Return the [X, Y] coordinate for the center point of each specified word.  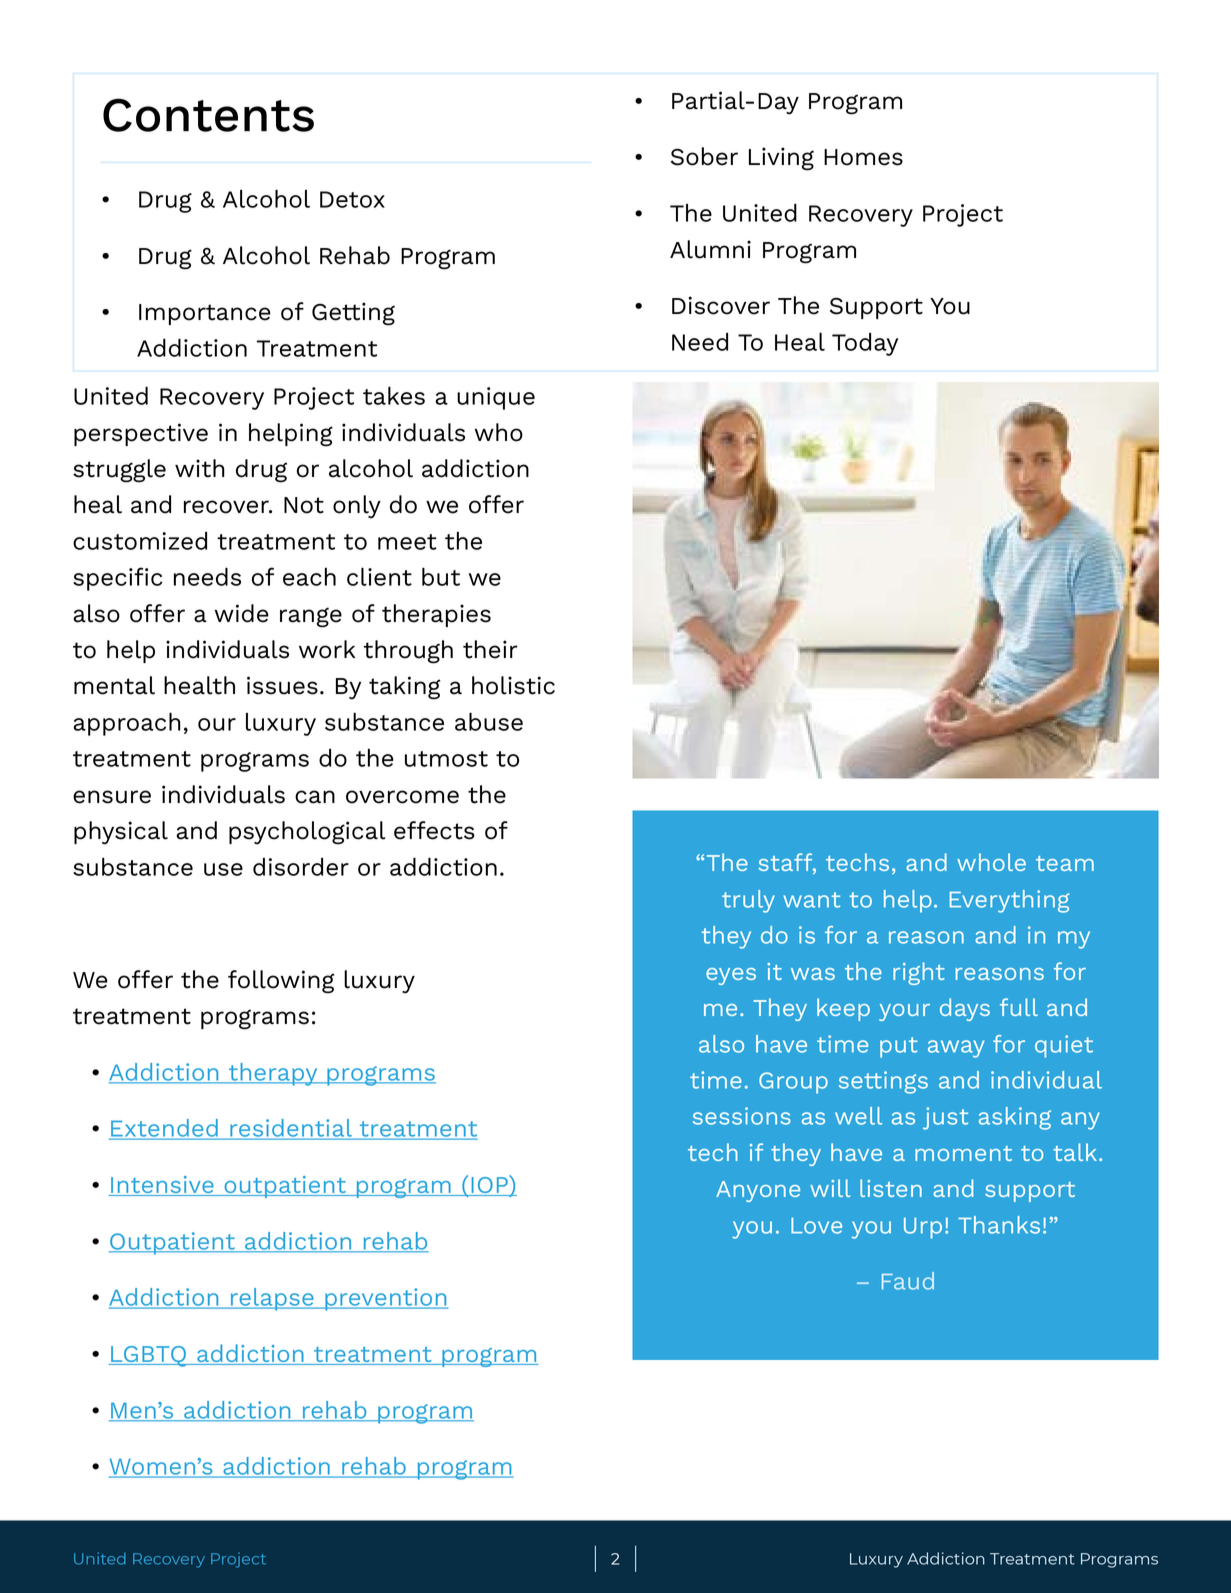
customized [140, 541]
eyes [731, 976]
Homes [863, 157]
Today [865, 344]
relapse [272, 1299]
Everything [1009, 901]
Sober [704, 156]
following [281, 982]
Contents [208, 115]
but [441, 577]
